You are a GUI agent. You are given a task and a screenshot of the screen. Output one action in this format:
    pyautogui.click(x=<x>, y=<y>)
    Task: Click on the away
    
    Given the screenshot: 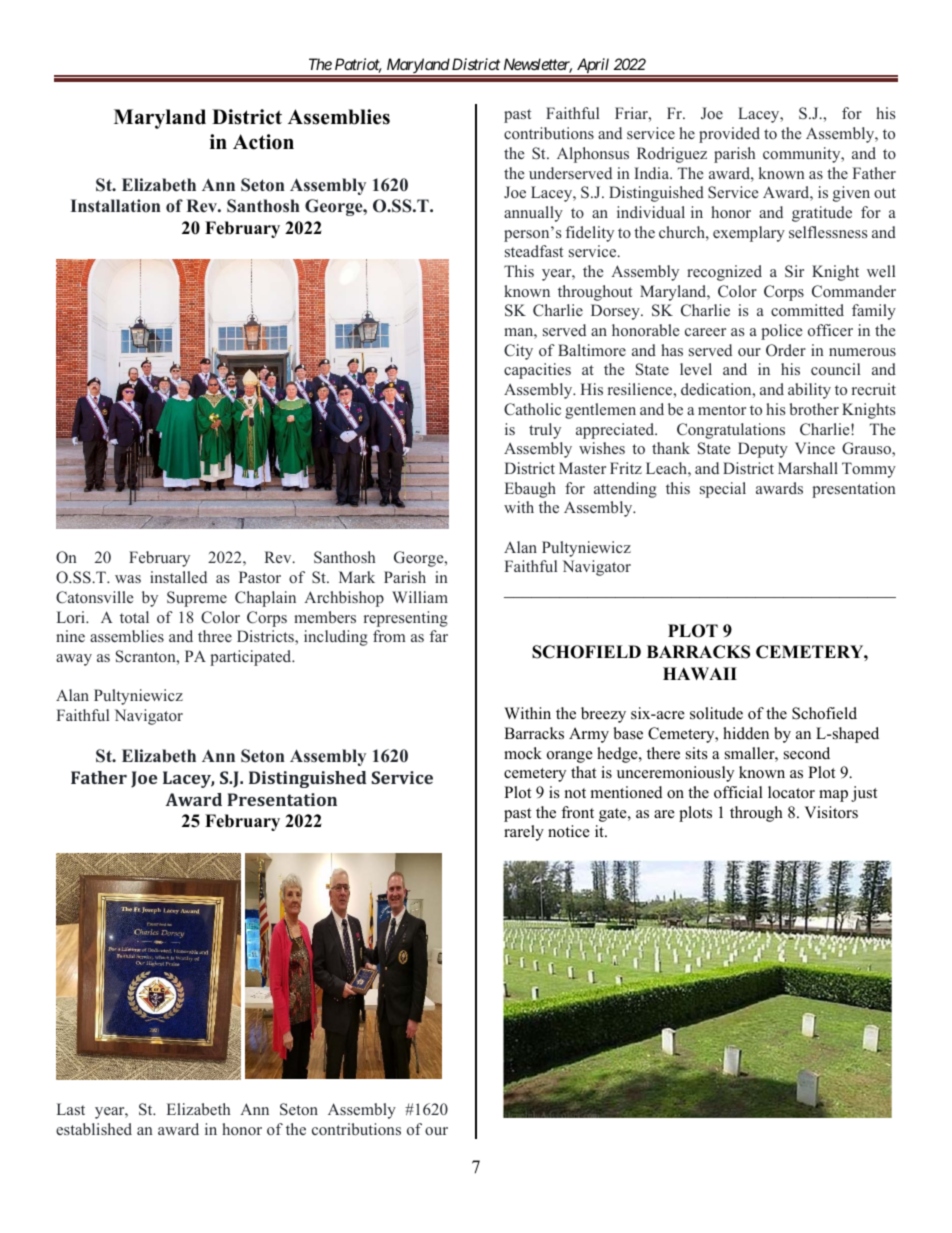 What is the action you would take?
    pyautogui.click(x=74, y=660)
